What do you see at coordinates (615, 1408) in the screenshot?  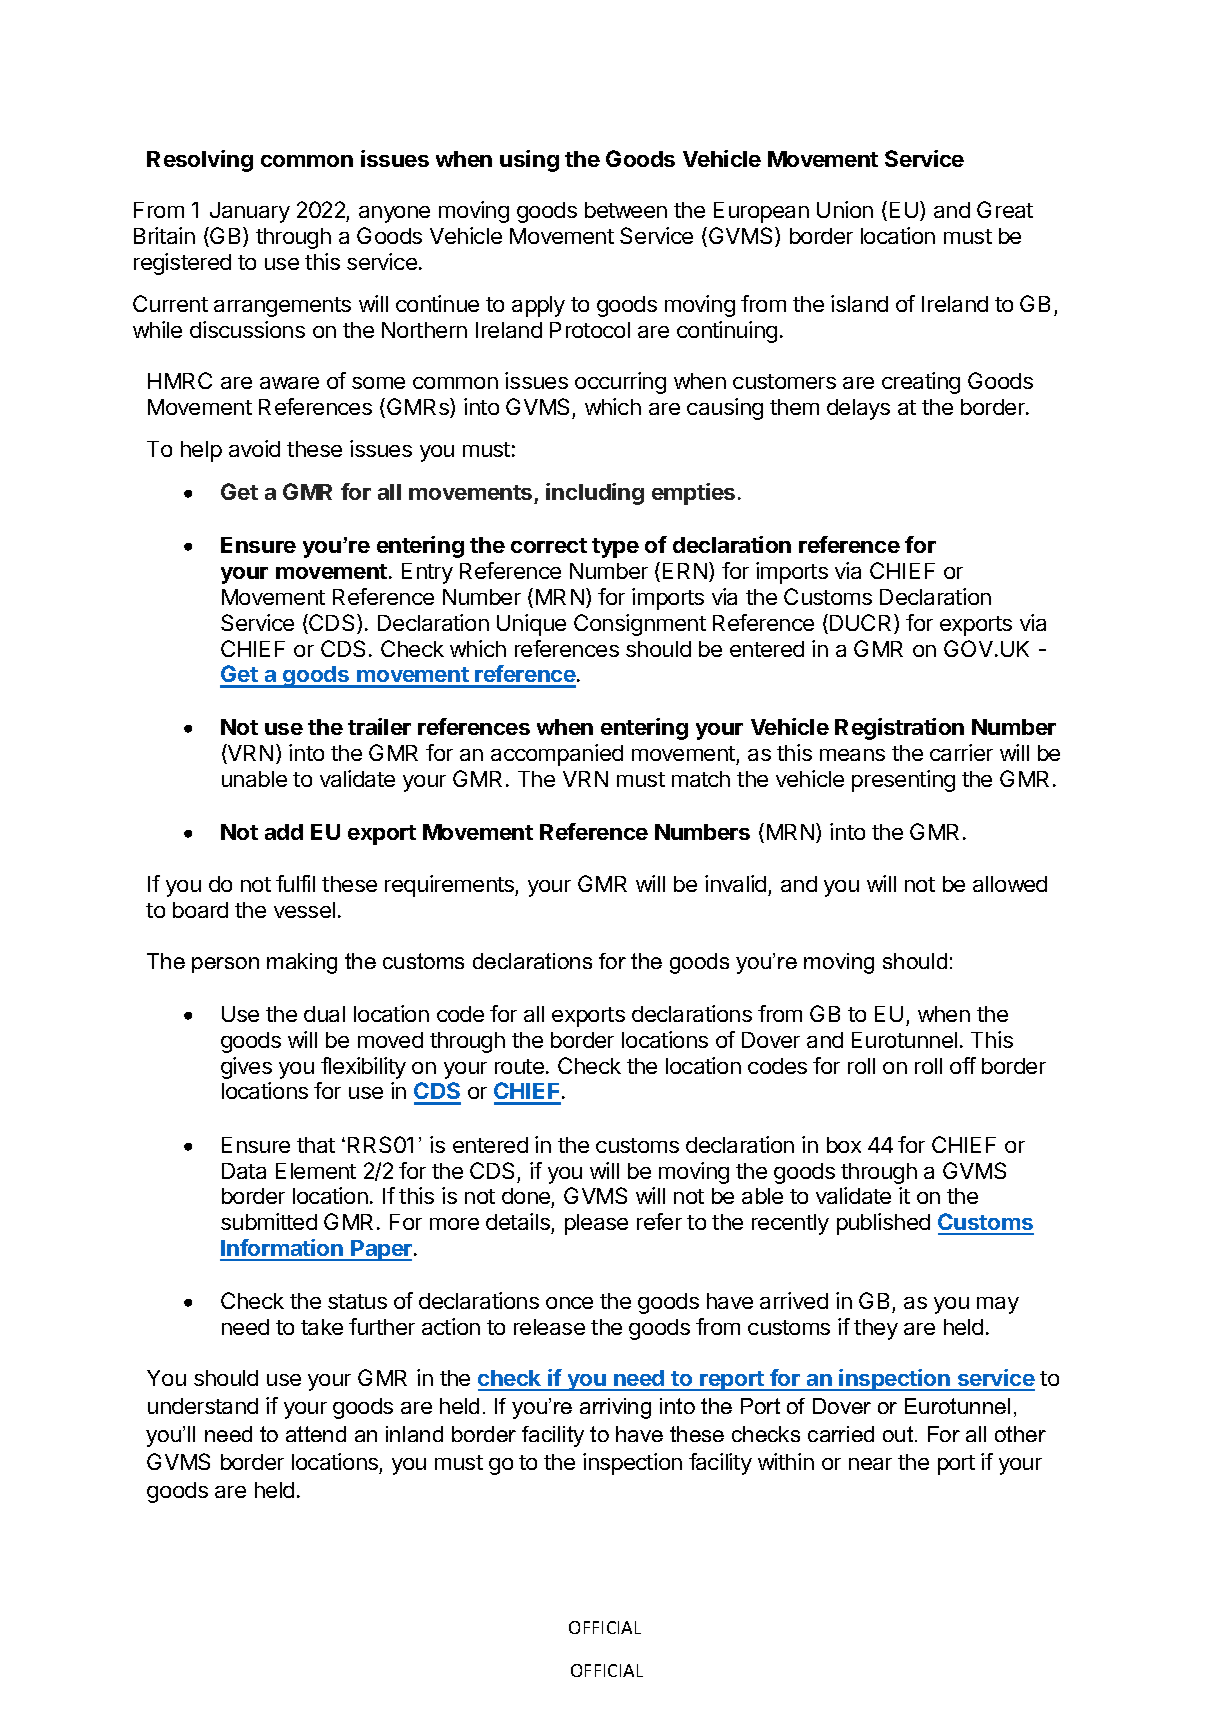 I see `arriving` at bounding box center [615, 1408].
